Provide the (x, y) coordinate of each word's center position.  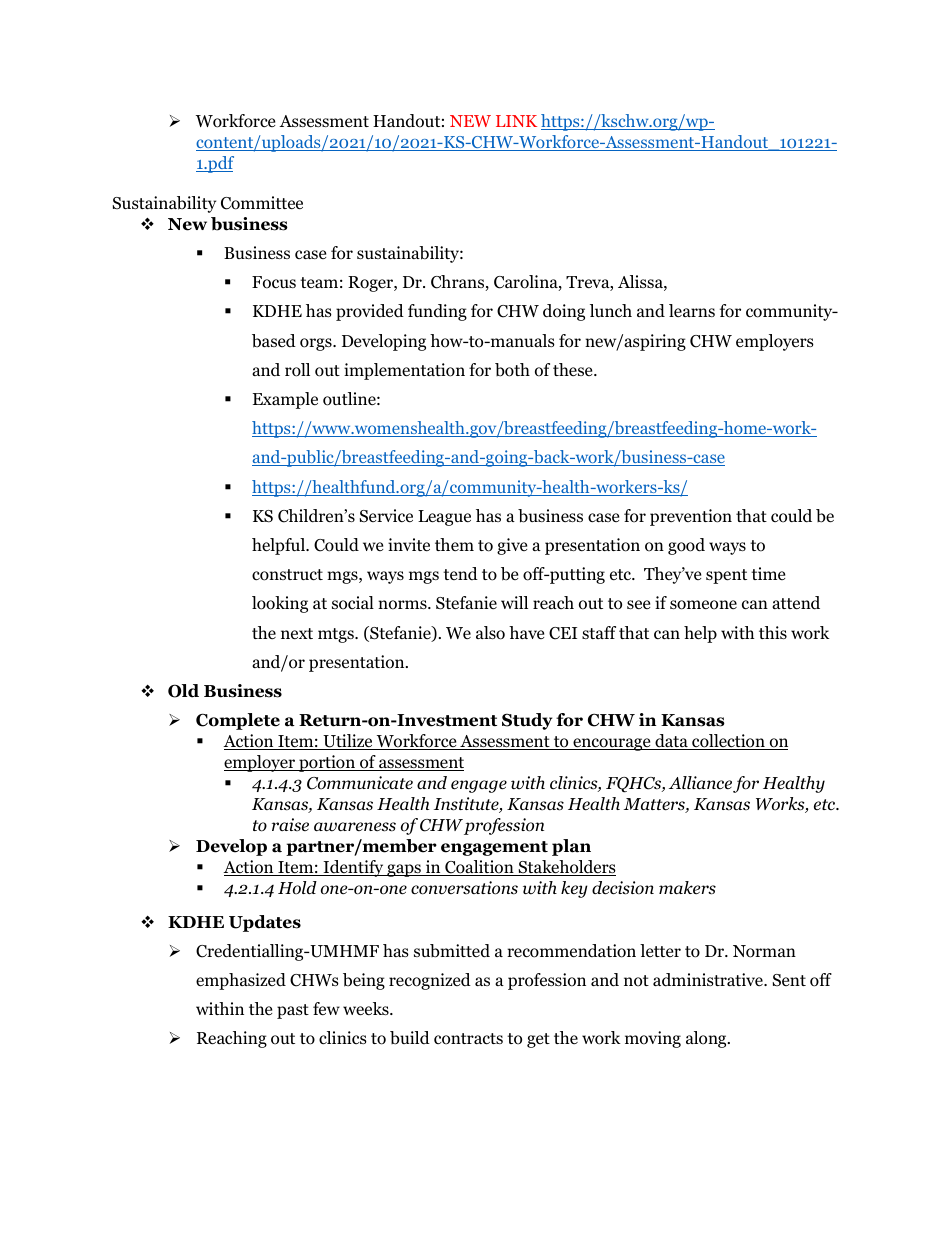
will (514, 602)
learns (692, 310)
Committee (262, 203)
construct (287, 575)
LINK (516, 121)
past (293, 1011)
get (538, 1040)
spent (726, 576)
